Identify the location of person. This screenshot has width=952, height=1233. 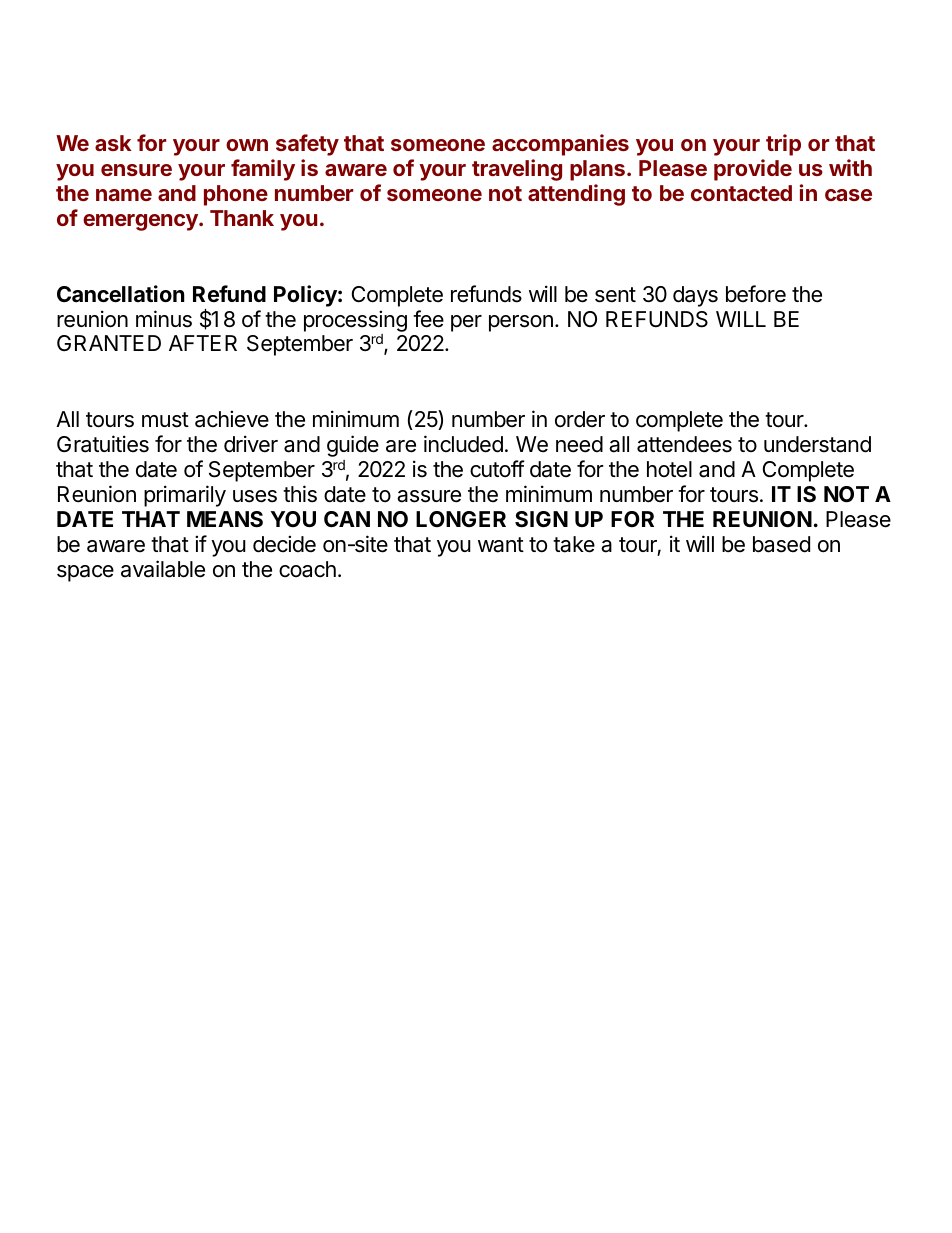
(521, 323).
